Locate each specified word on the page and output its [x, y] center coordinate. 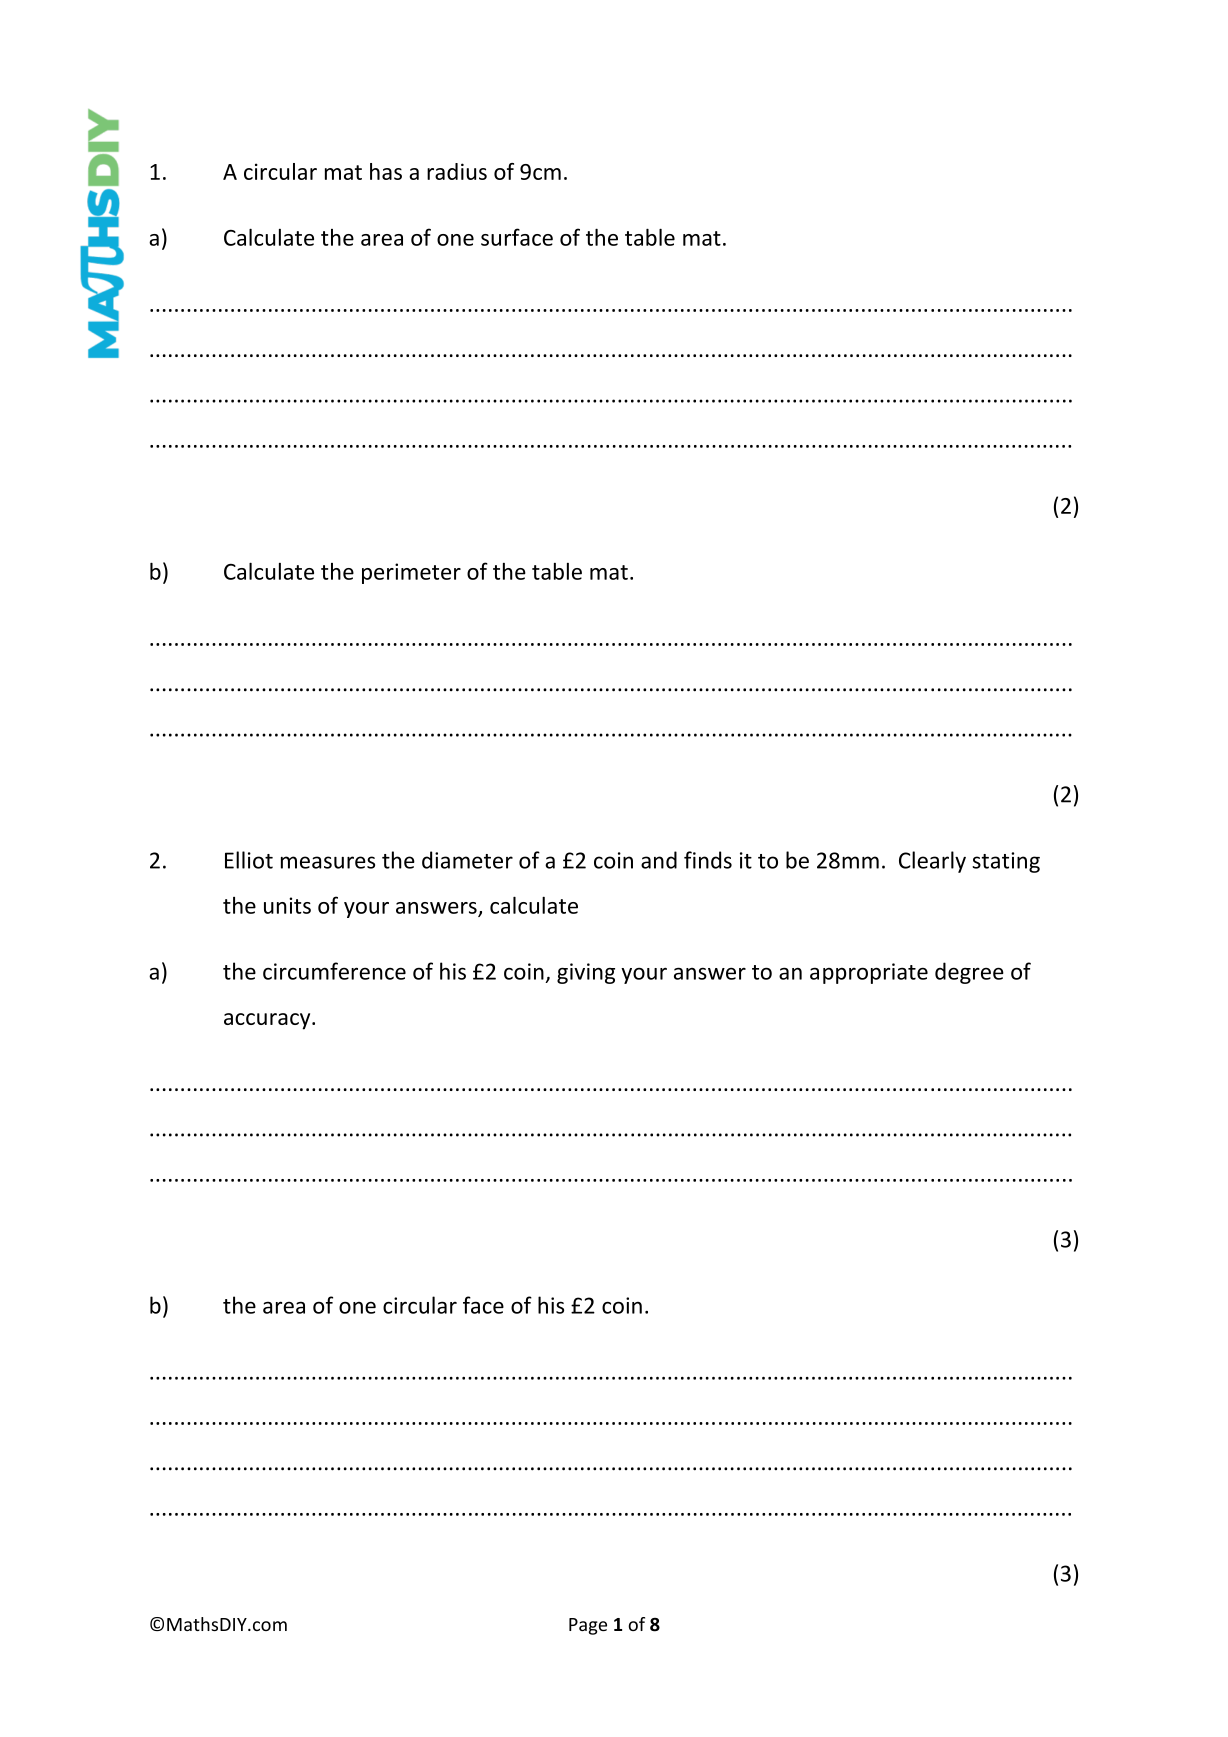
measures [328, 862]
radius [457, 171]
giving [586, 973]
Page [588, 1626]
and [659, 860]
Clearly [932, 862]
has [386, 171]
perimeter [411, 573]
